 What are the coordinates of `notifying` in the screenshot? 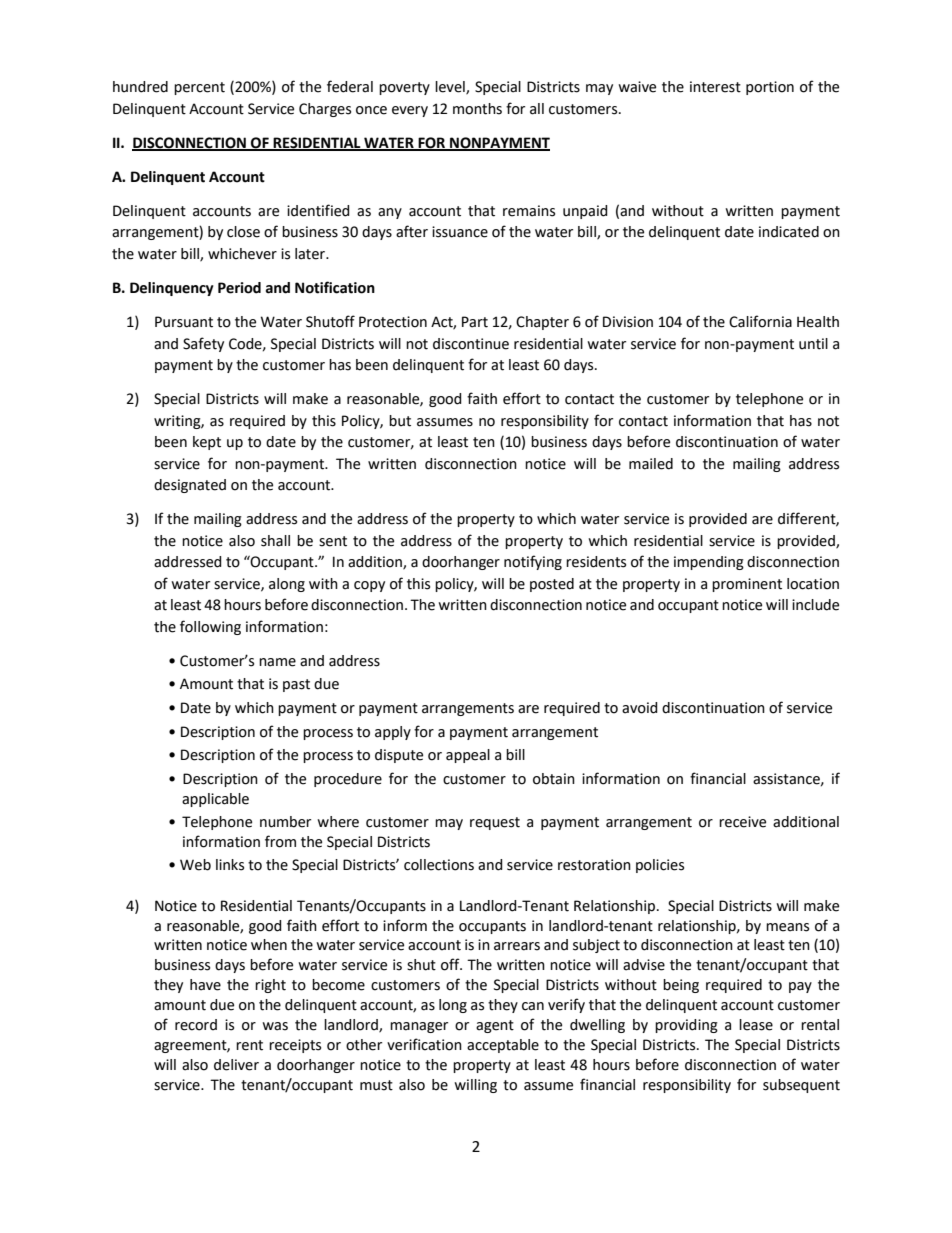 It's located at (533, 562).
